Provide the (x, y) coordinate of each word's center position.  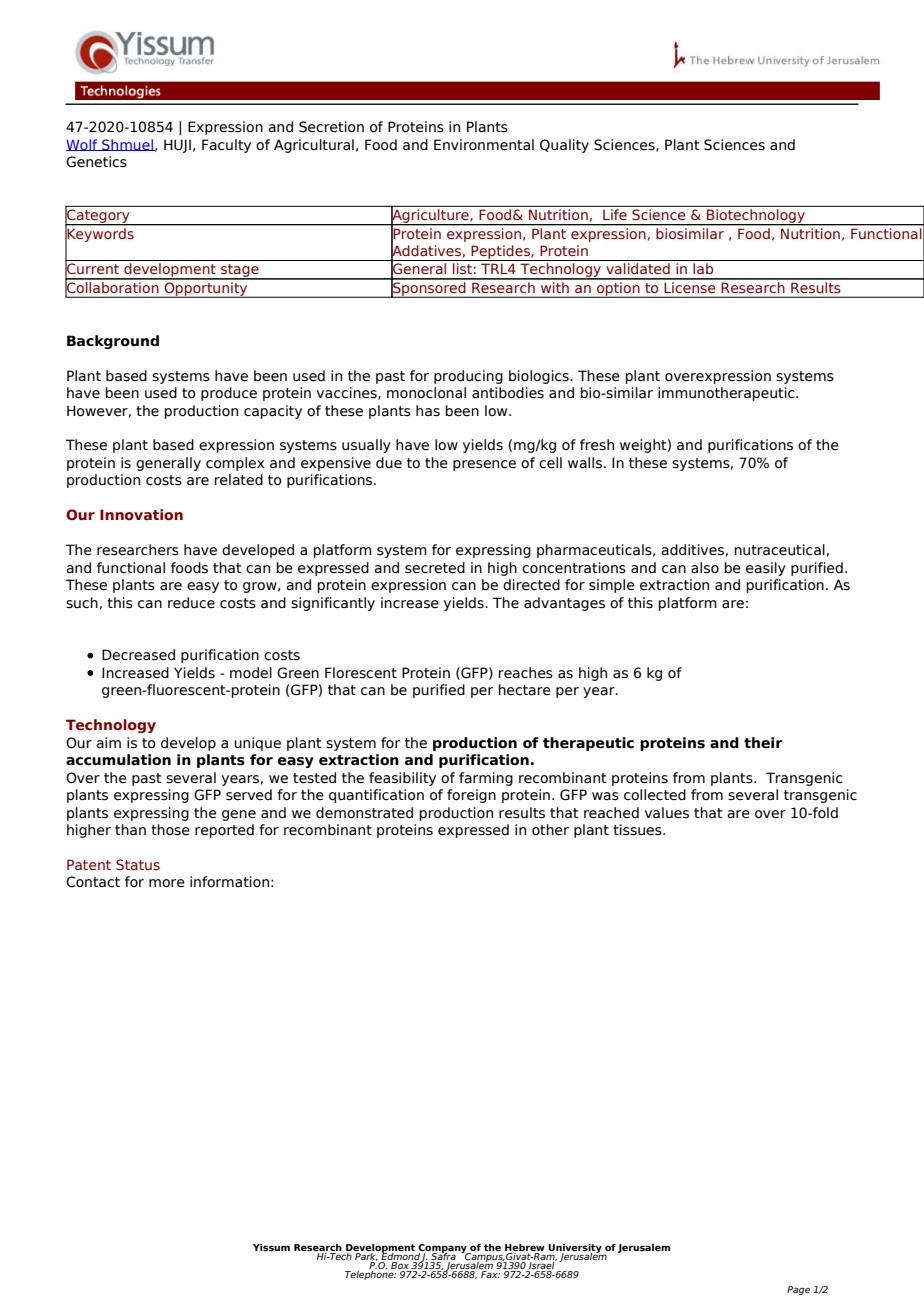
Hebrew (525, 1247)
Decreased (138, 655)
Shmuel (127, 145)
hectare (524, 690)
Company (443, 1249)
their (763, 743)
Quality (564, 146)
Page (798, 1290)
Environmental (484, 145)
